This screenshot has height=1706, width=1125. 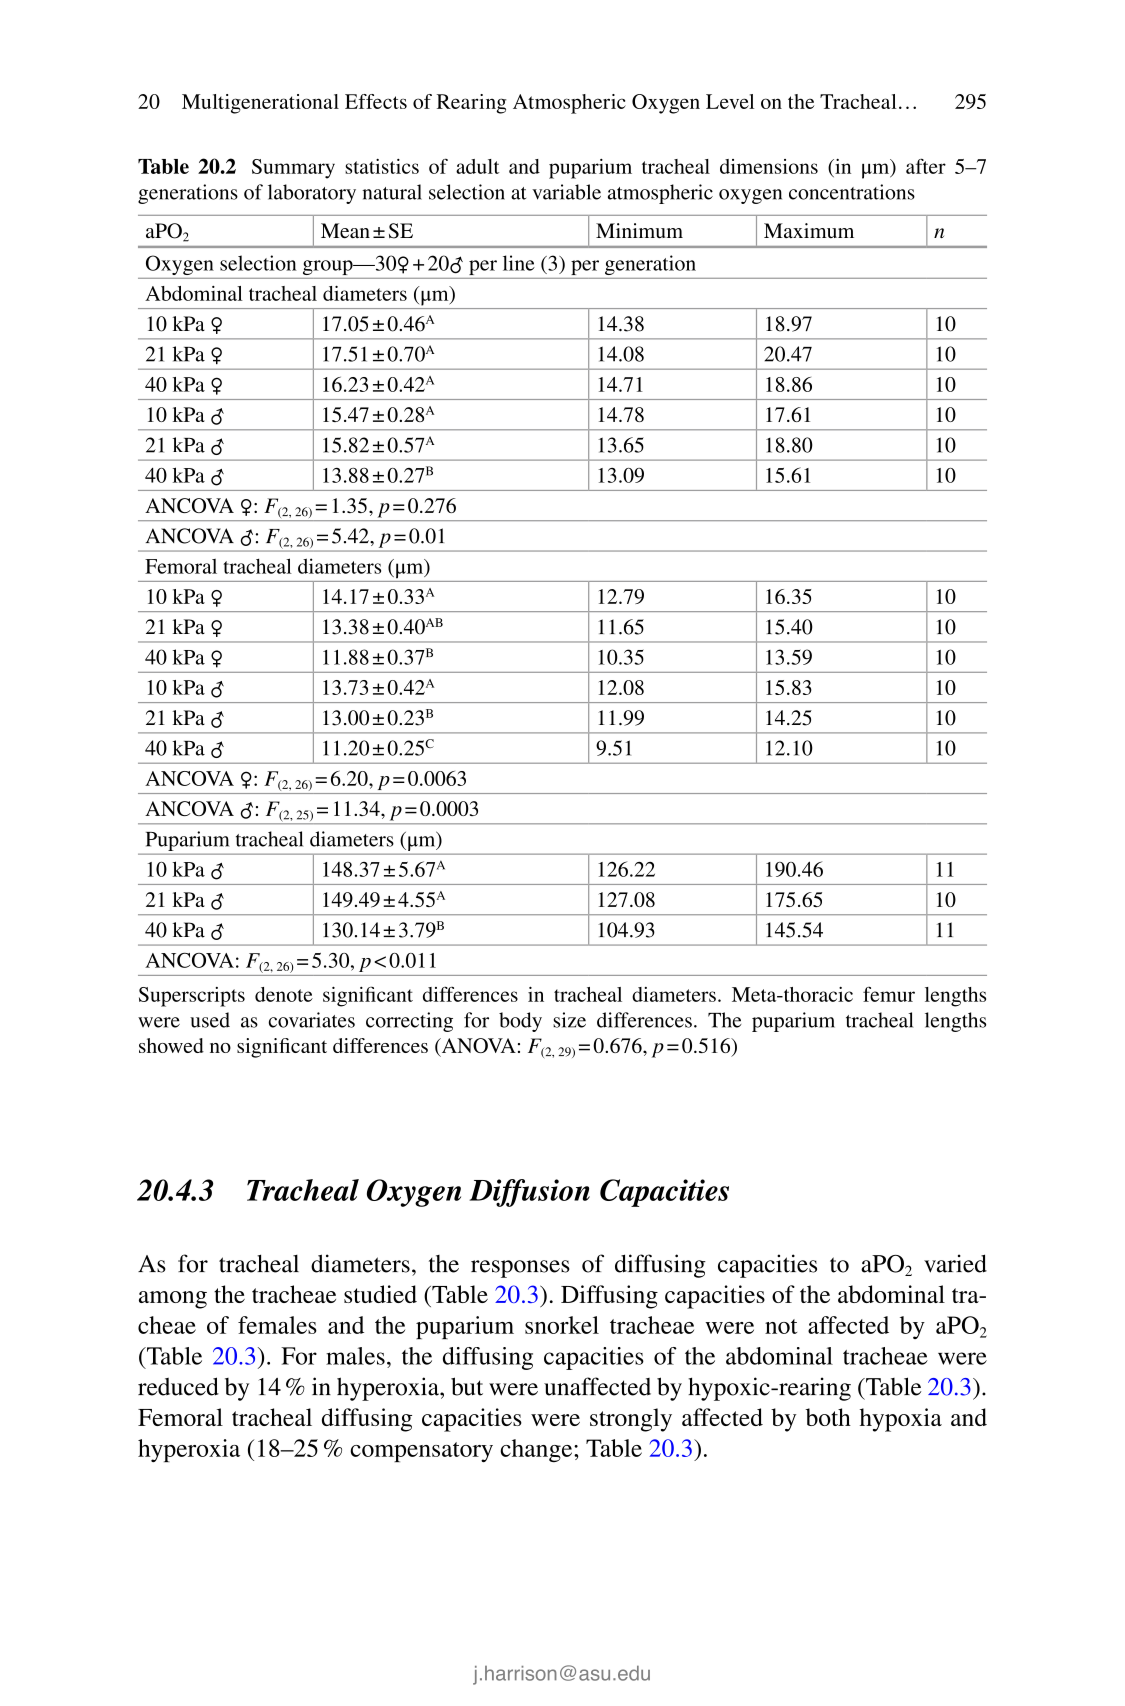 I want to click on change, so click(x=537, y=1450).
